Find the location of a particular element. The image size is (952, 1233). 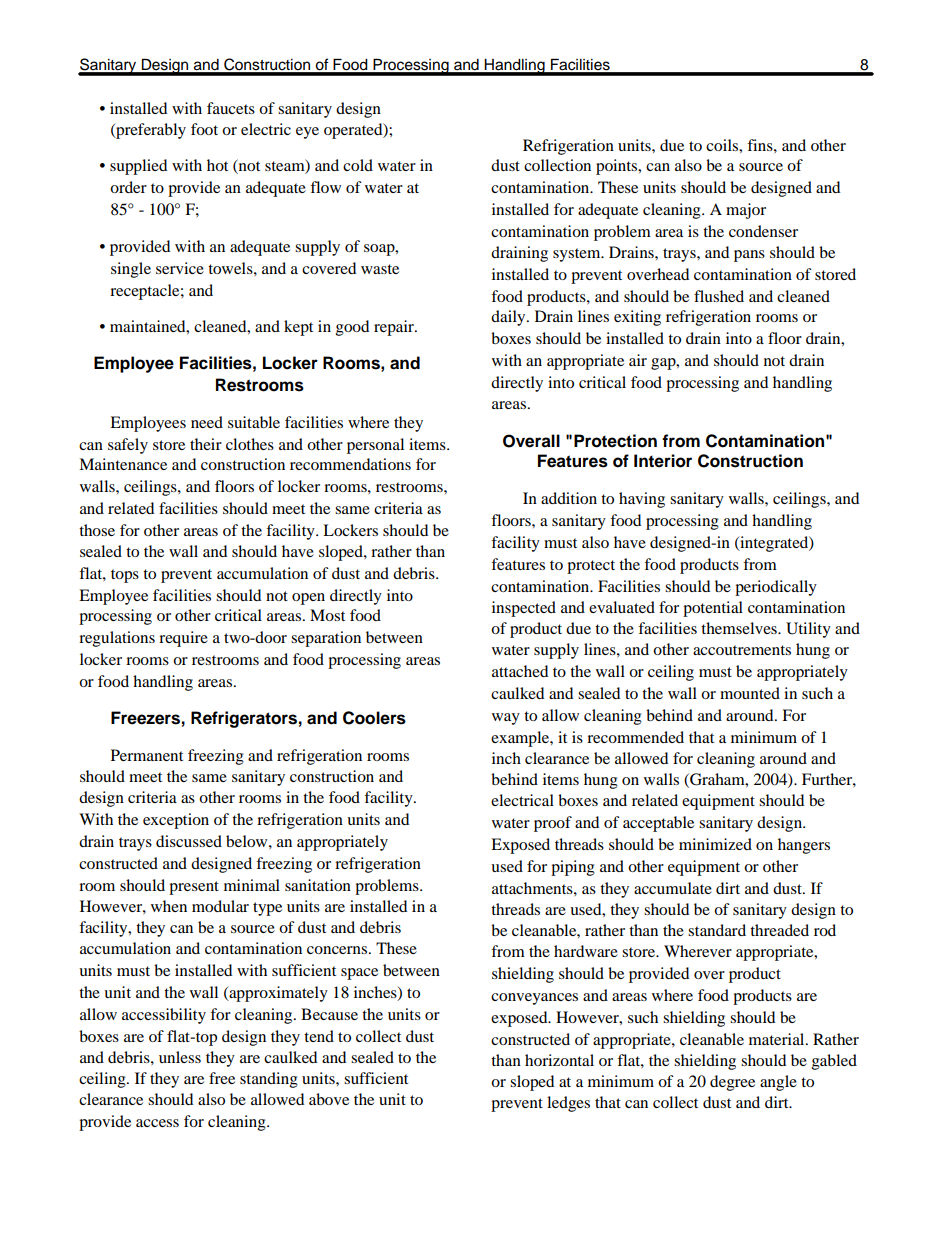

unless is located at coordinates (180, 1057).
